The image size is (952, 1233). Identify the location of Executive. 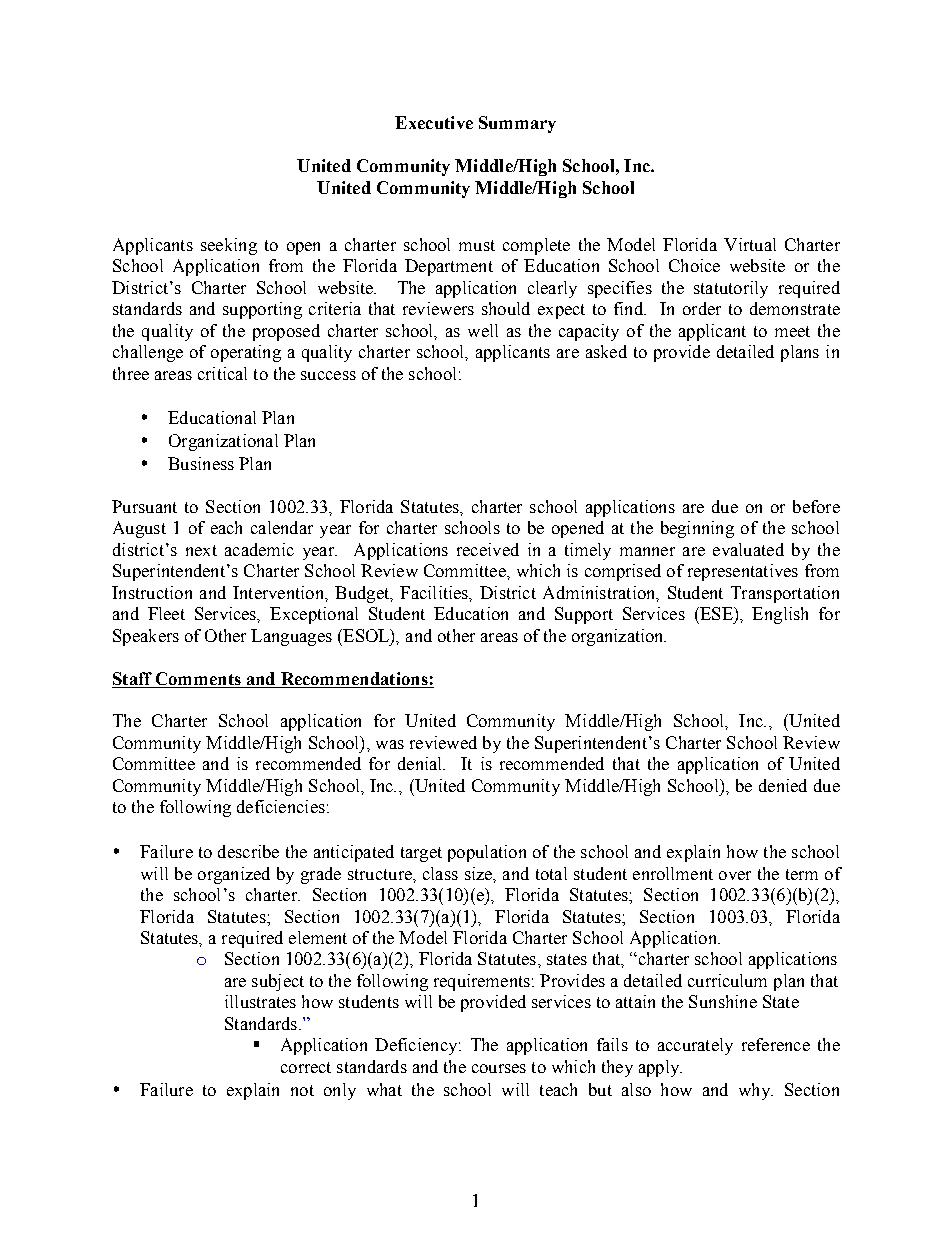
(434, 122).
